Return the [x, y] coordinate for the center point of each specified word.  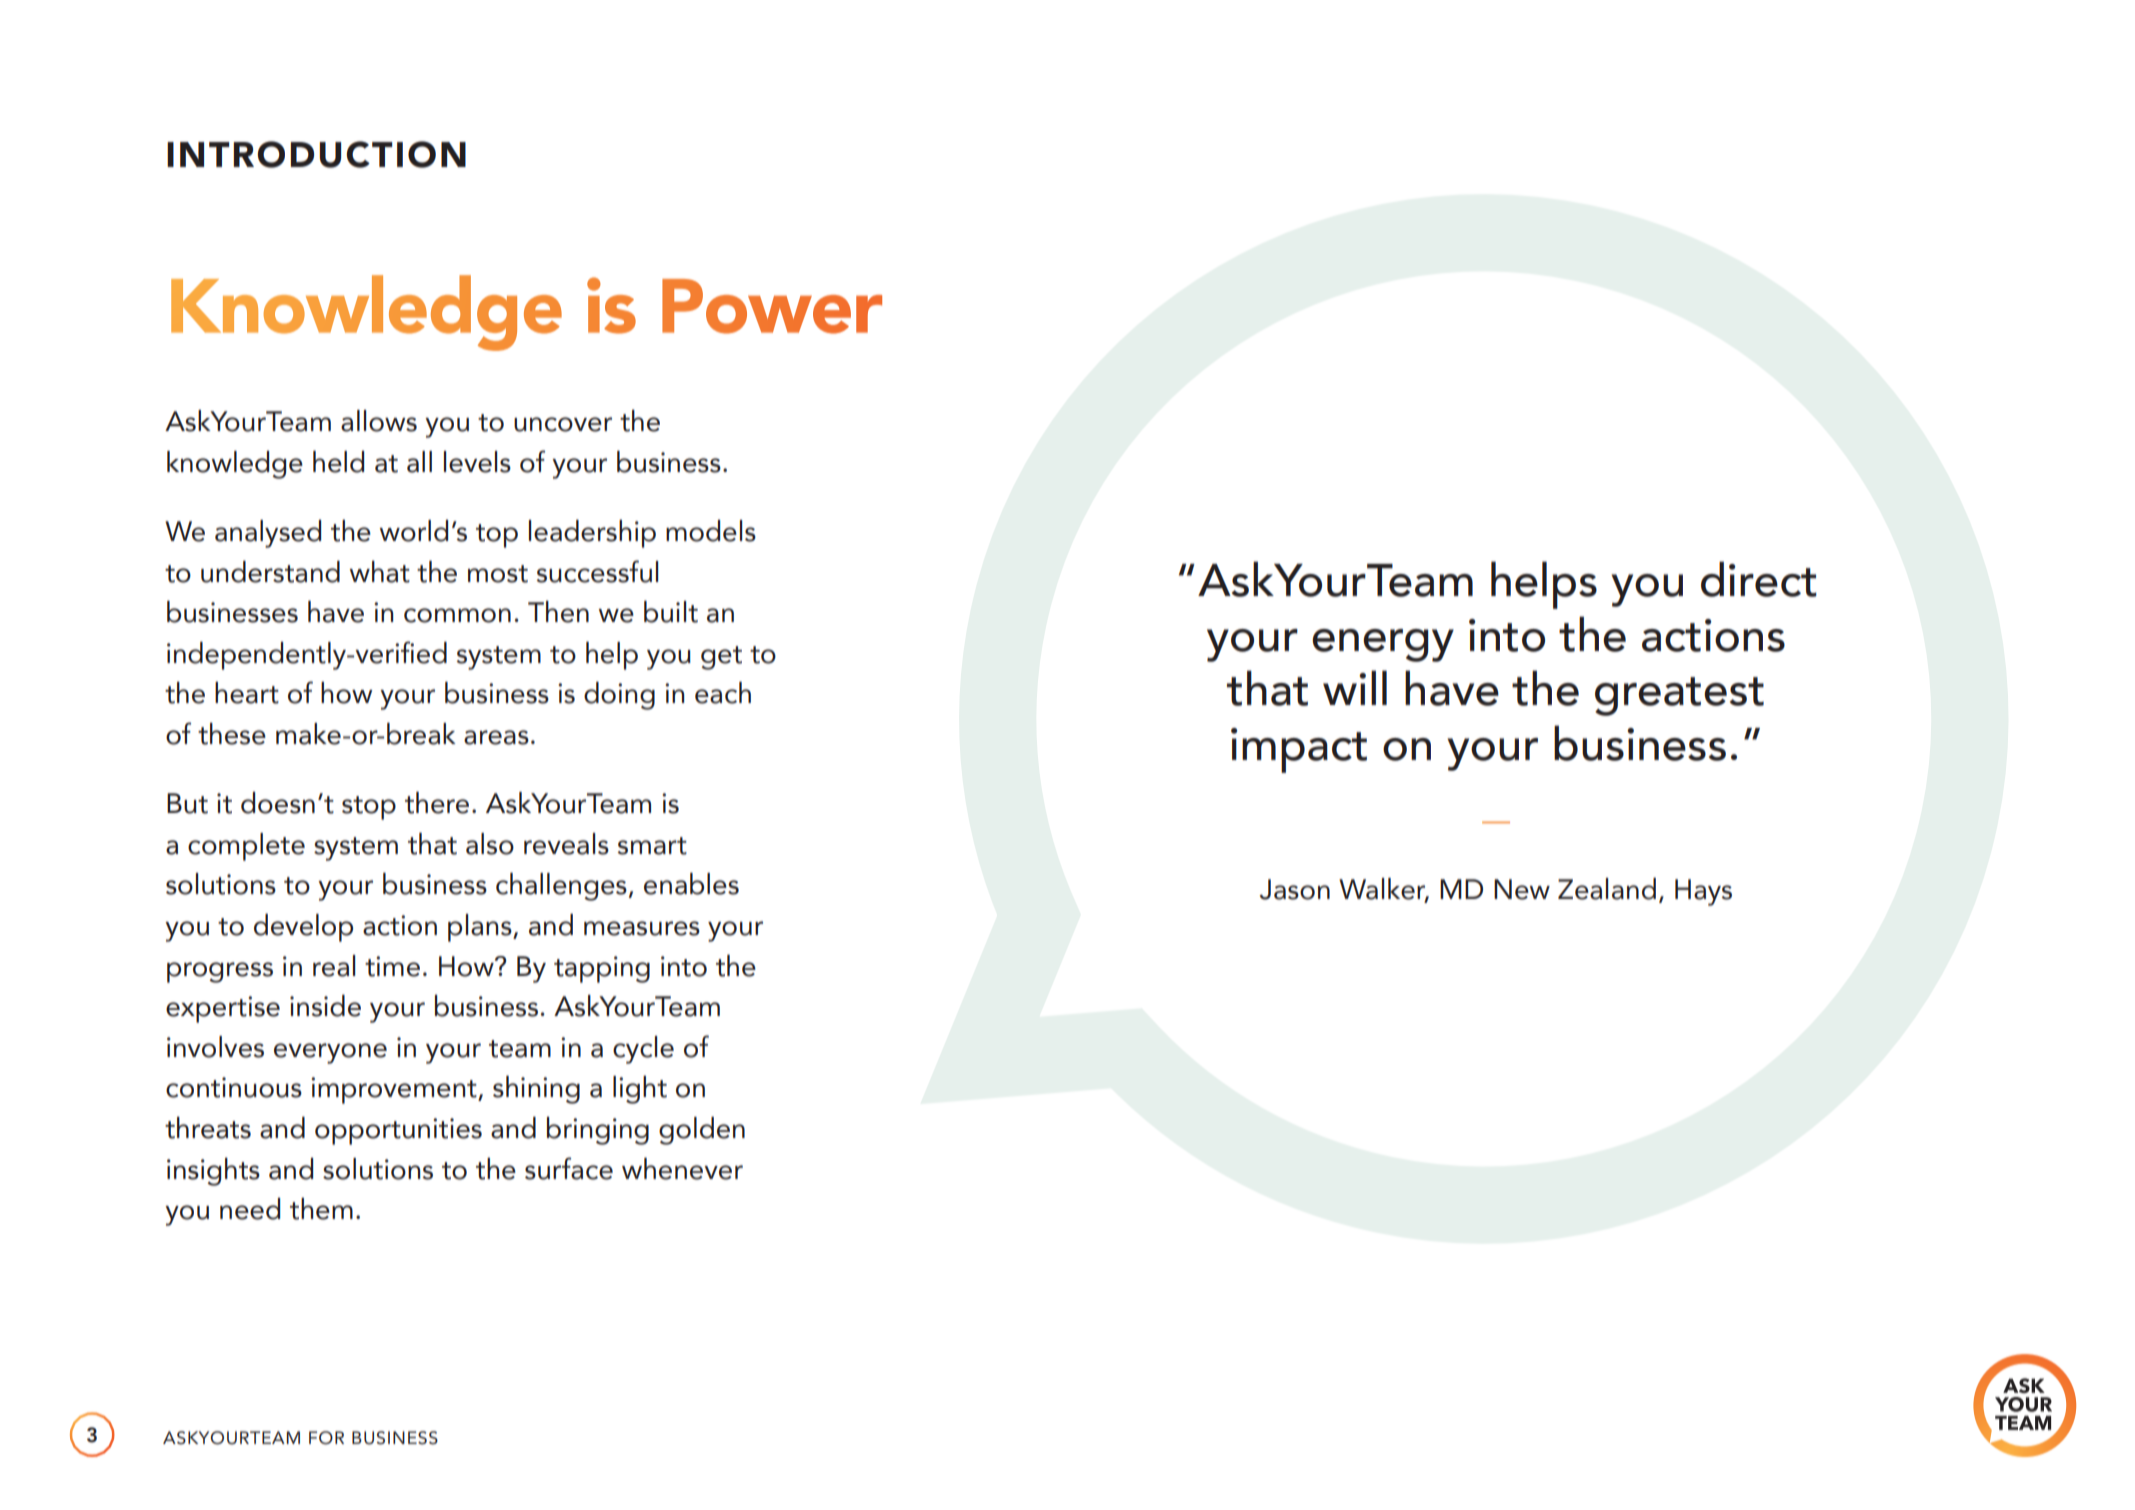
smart [652, 846]
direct [1759, 579]
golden [702, 1130]
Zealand [1607, 888]
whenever [682, 1168]
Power [772, 306]
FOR [326, 1438]
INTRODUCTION [316, 154]
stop [369, 808]
